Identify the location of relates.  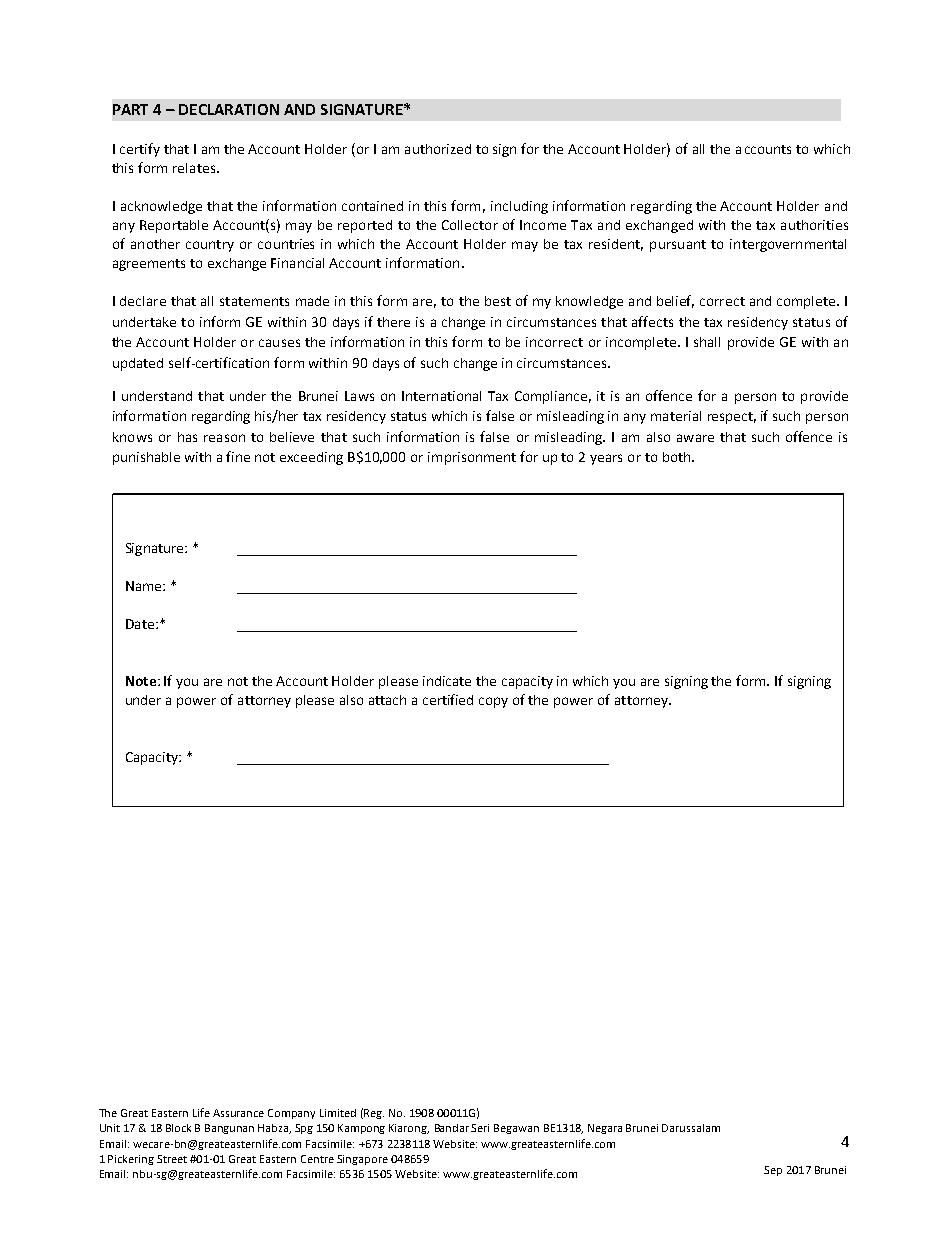
(195, 168).
